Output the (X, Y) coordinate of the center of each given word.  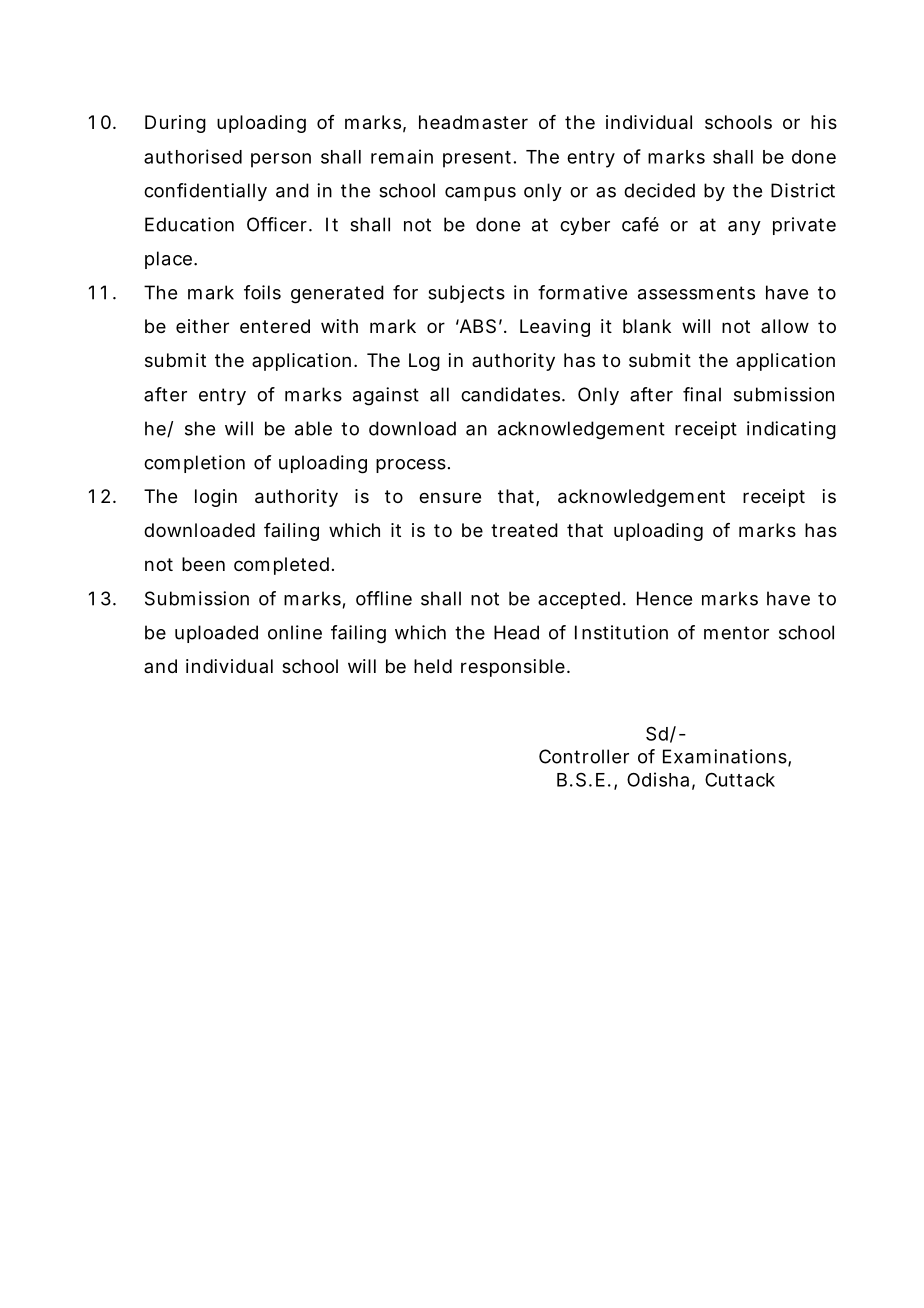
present (479, 159)
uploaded (216, 634)
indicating (791, 430)
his (824, 122)
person (281, 160)
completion (194, 464)
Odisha (658, 779)
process (411, 466)
